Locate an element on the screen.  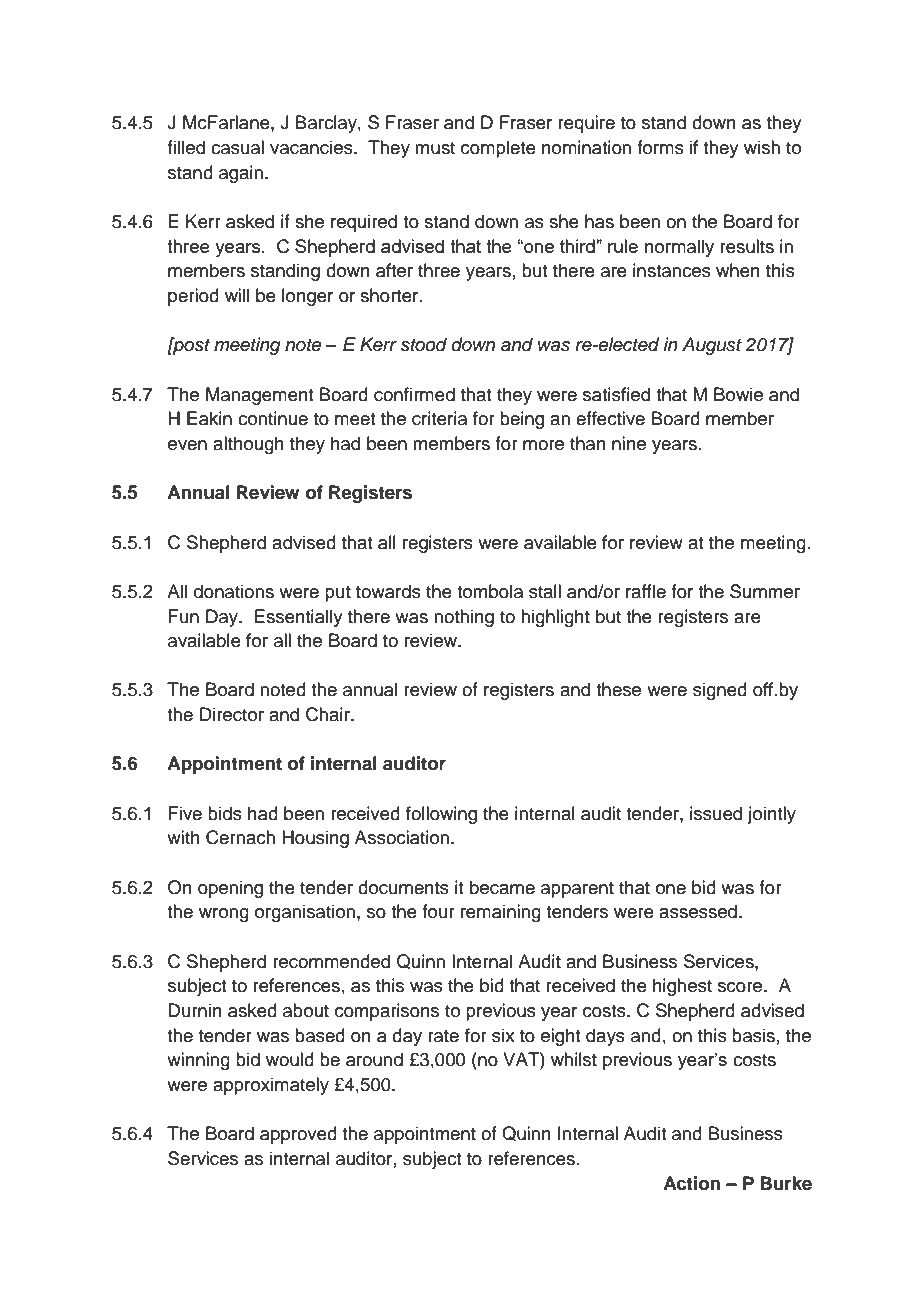
again is located at coordinates (241, 174).
